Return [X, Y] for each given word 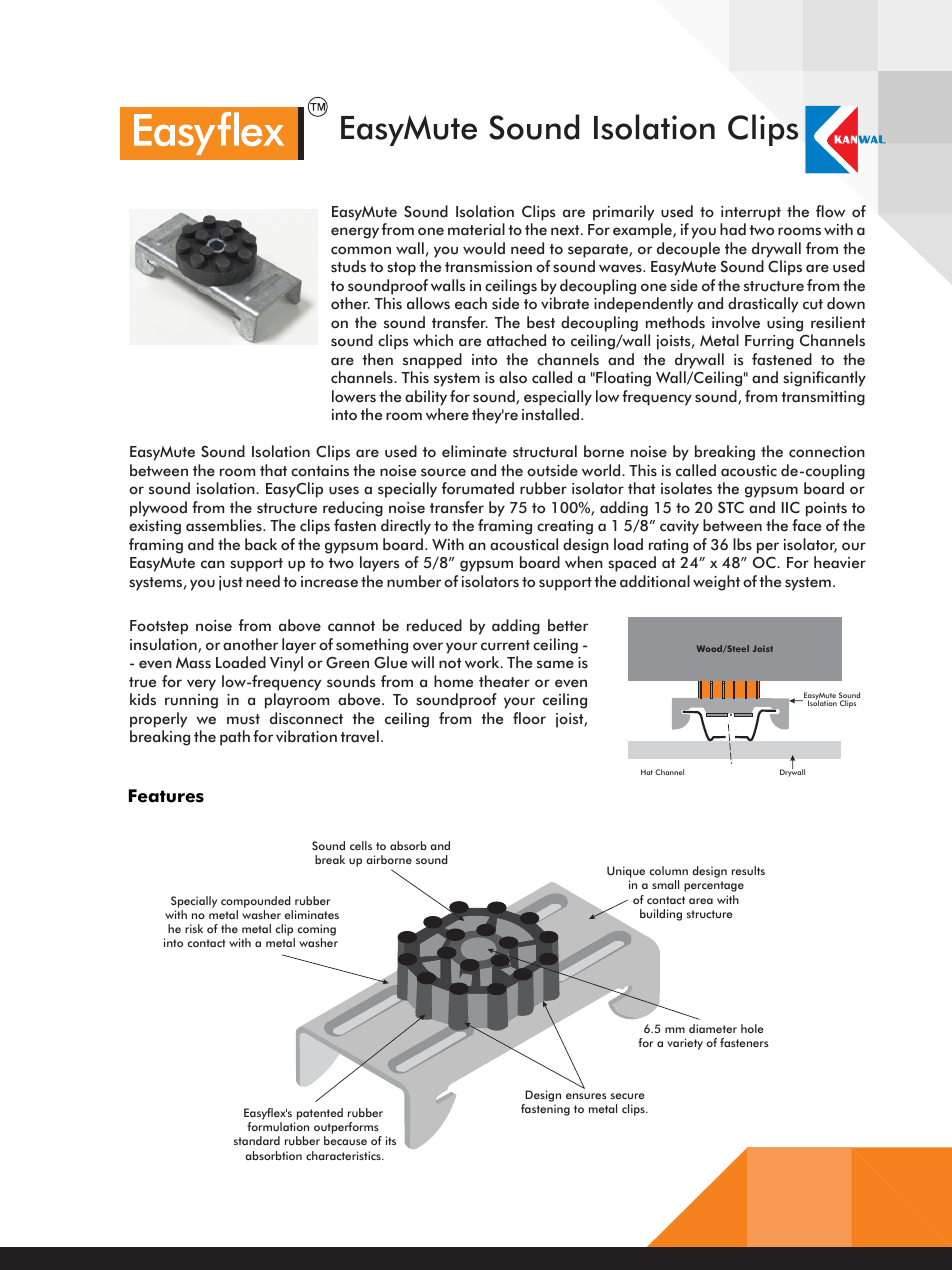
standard [257, 1140]
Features [166, 796]
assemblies [225, 525]
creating [565, 527]
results [748, 870]
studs [348, 266]
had [733, 229]
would [484, 248]
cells [361, 845]
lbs [742, 544]
